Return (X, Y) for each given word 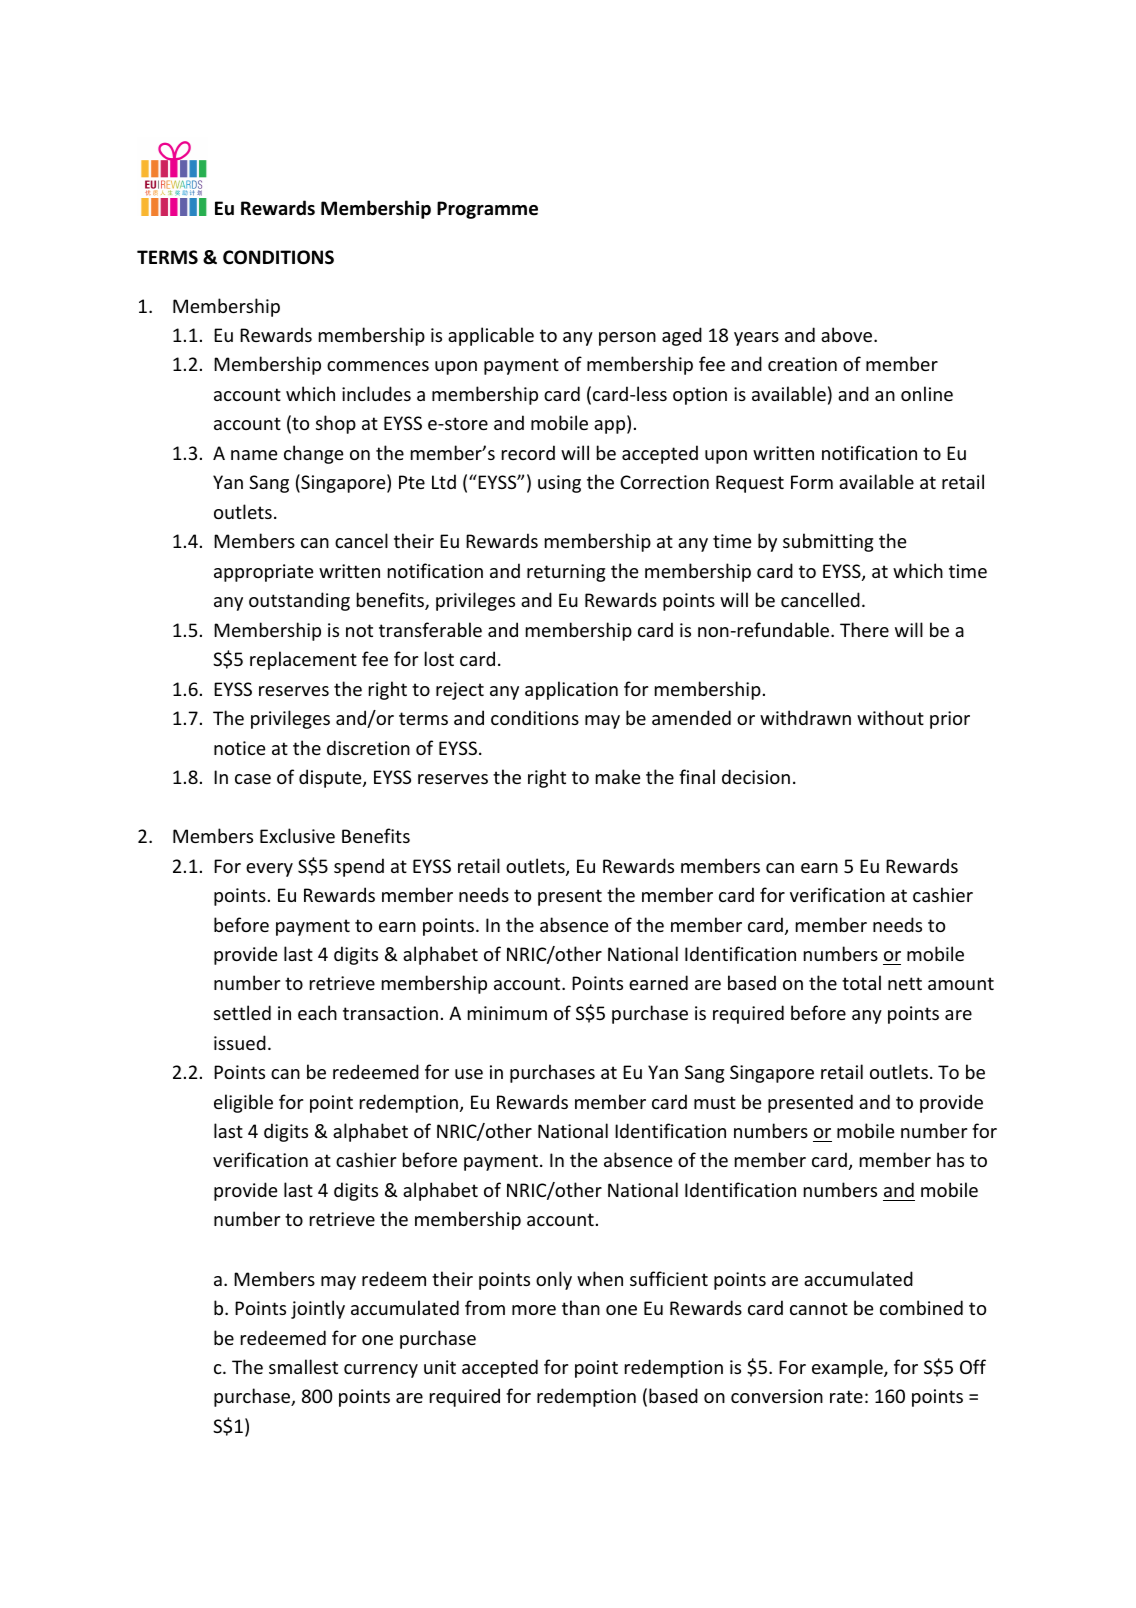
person (627, 339)
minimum (507, 1013)
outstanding (299, 601)
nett (905, 983)
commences (378, 366)
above (848, 334)
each (317, 1012)
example (848, 1368)
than (581, 1307)
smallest (303, 1366)
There (864, 629)
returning (566, 573)
